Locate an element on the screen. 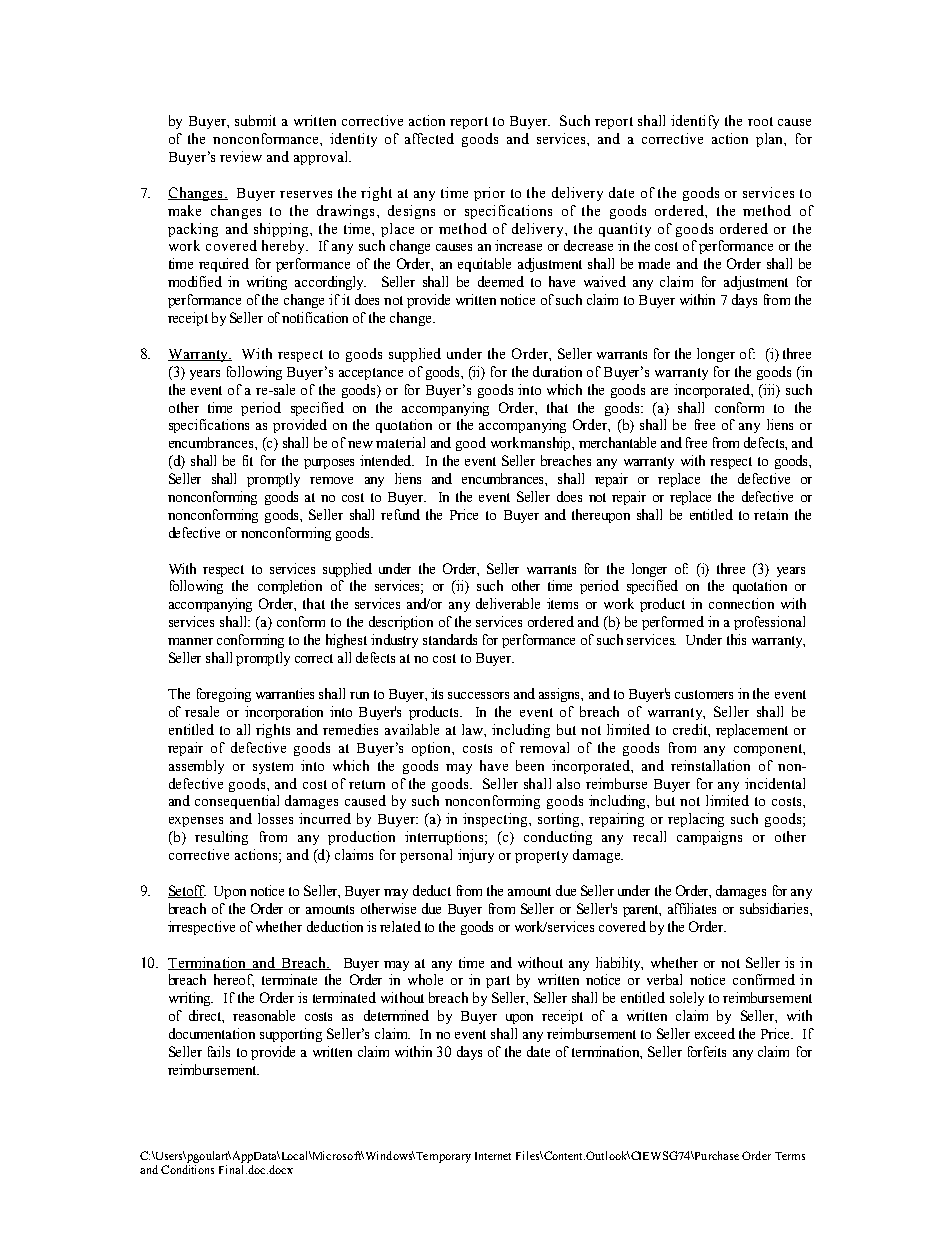 Image resolution: width=952 pixels, height=1233 pixels. affiliates is located at coordinates (692, 908).
